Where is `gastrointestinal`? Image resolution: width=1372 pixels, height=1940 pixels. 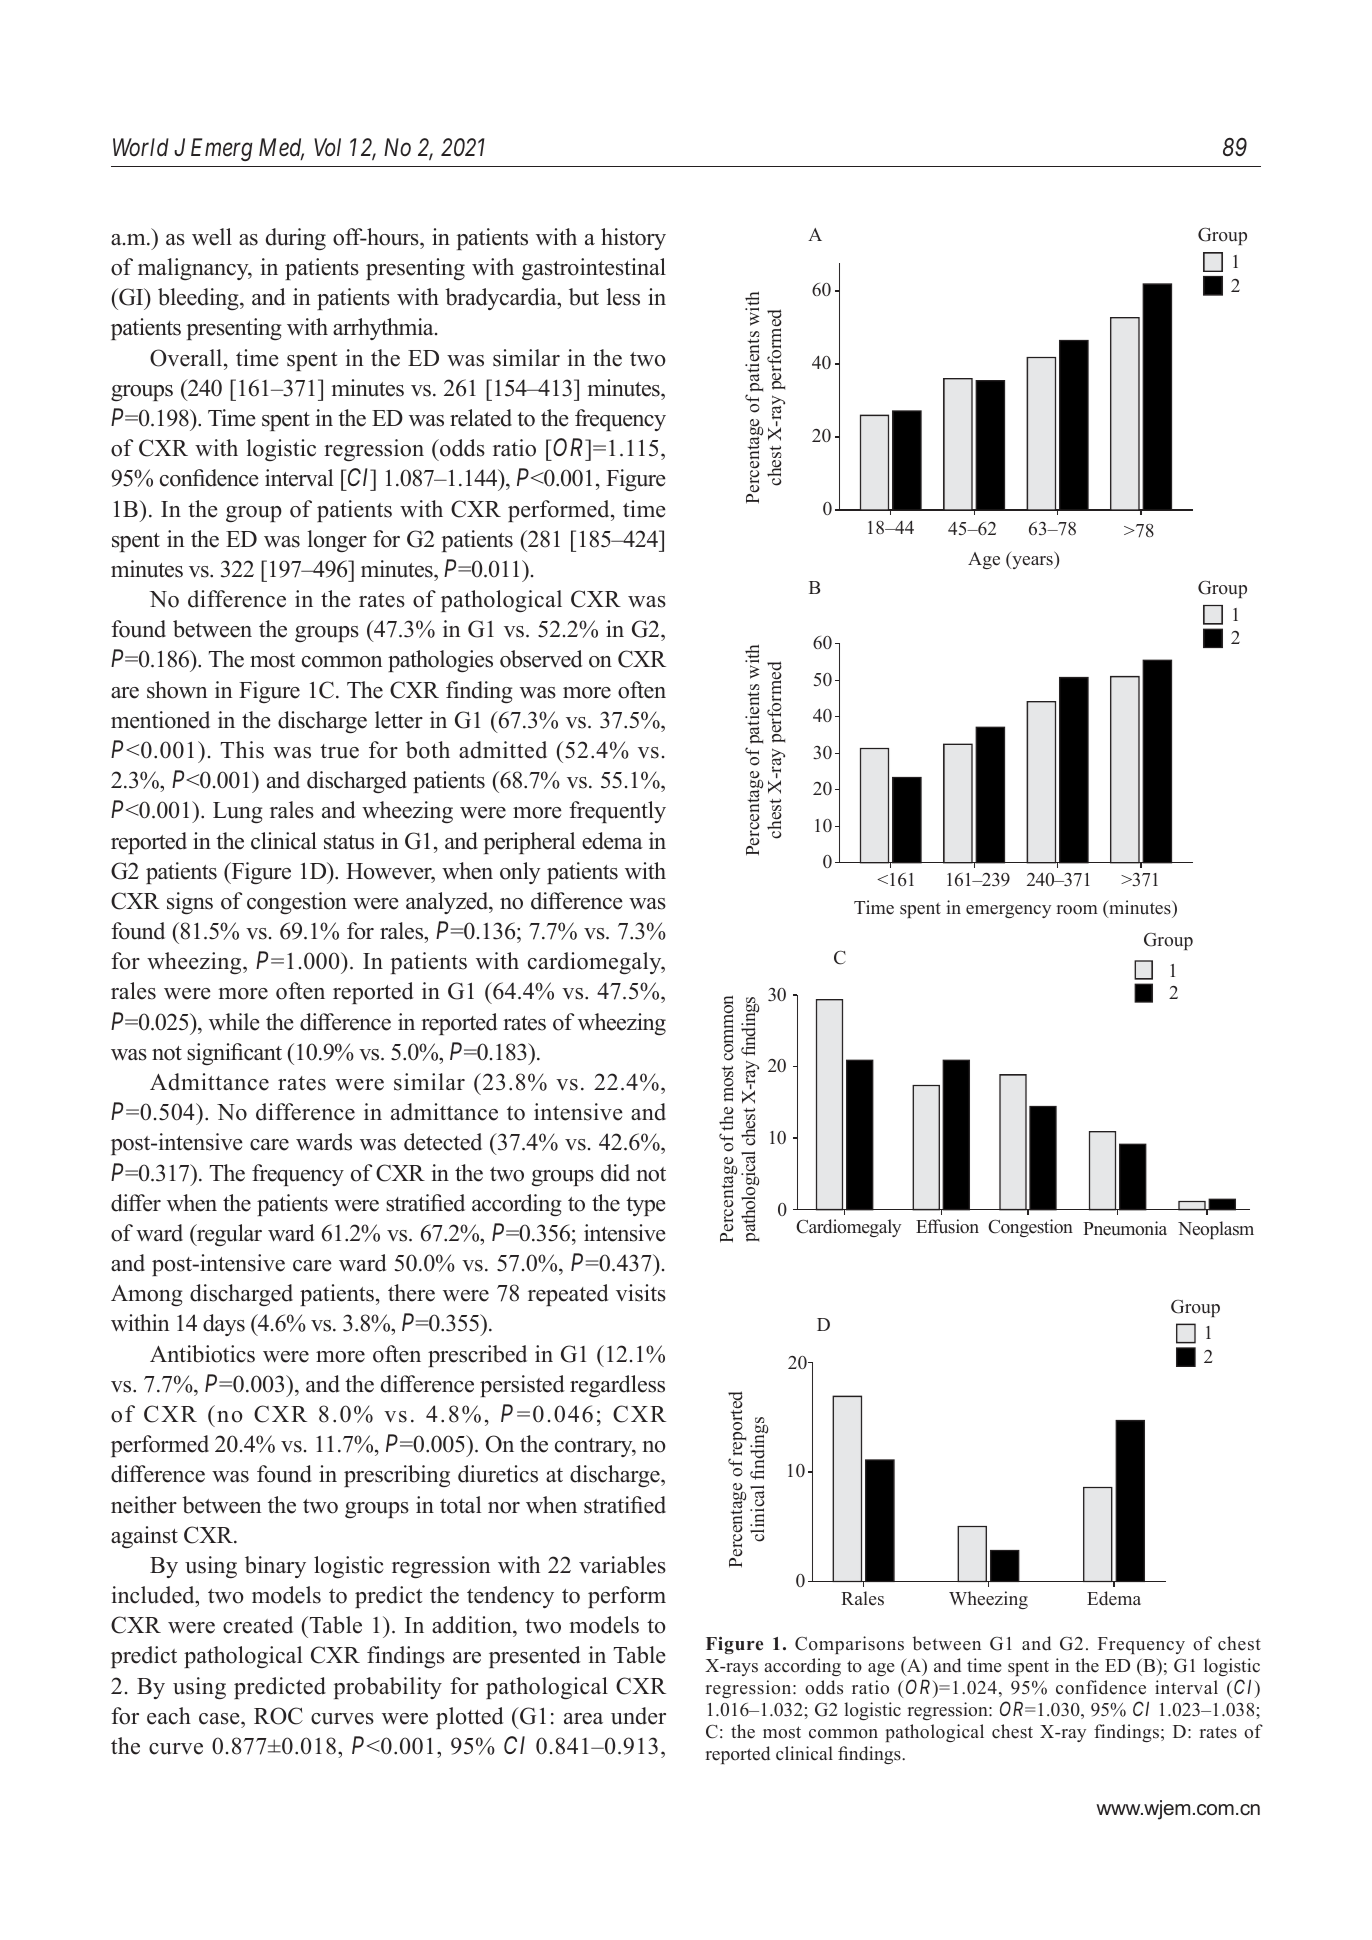 gastrointestinal is located at coordinates (594, 269).
